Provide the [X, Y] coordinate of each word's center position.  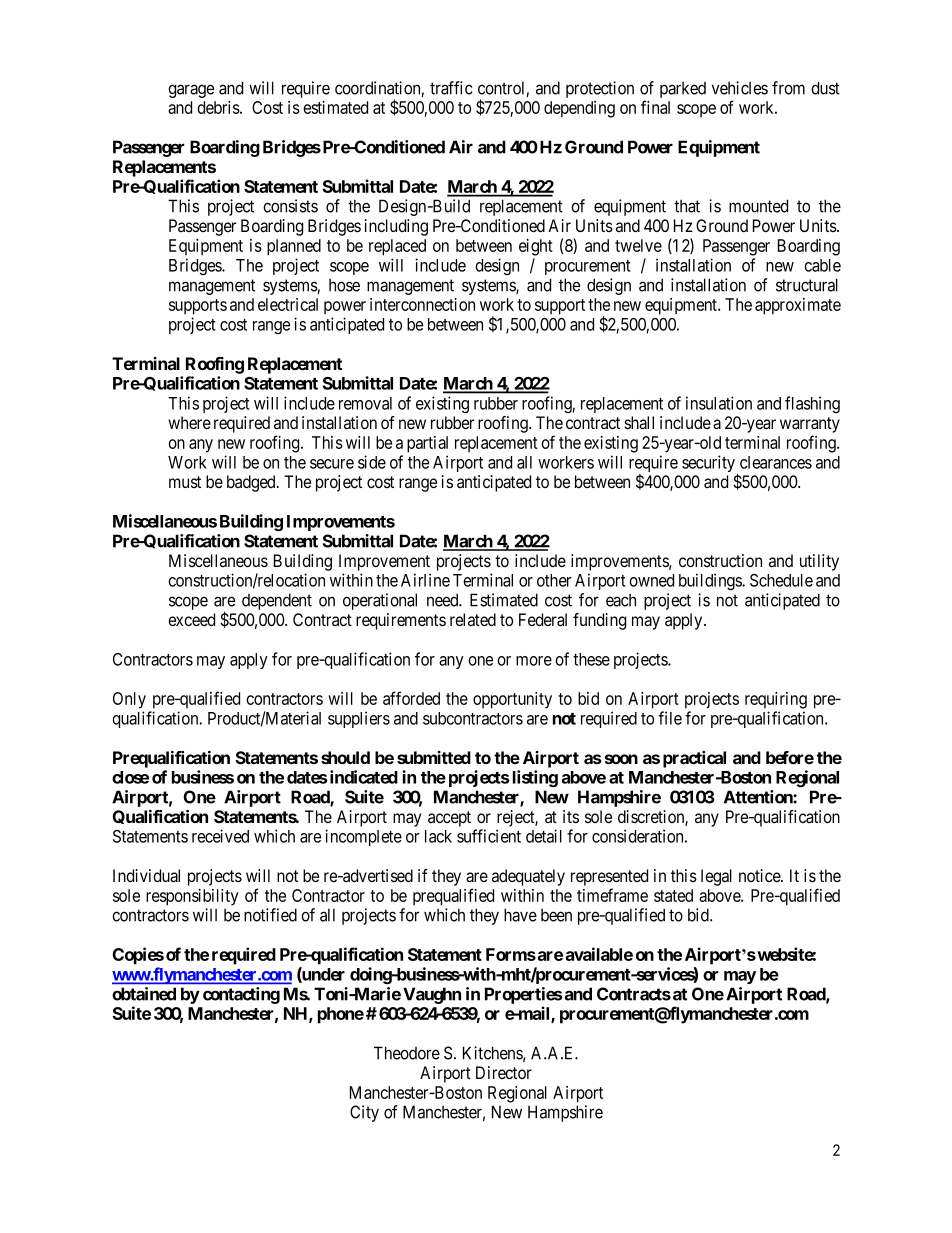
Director [504, 1072]
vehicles [740, 88]
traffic [451, 88]
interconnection [422, 304]
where [189, 422]
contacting [241, 995]
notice [760, 875]
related [473, 620]
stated [673, 895]
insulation [719, 403]
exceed [191, 619]
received [220, 836]
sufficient [489, 836]
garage [191, 91]
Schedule [781, 580]
